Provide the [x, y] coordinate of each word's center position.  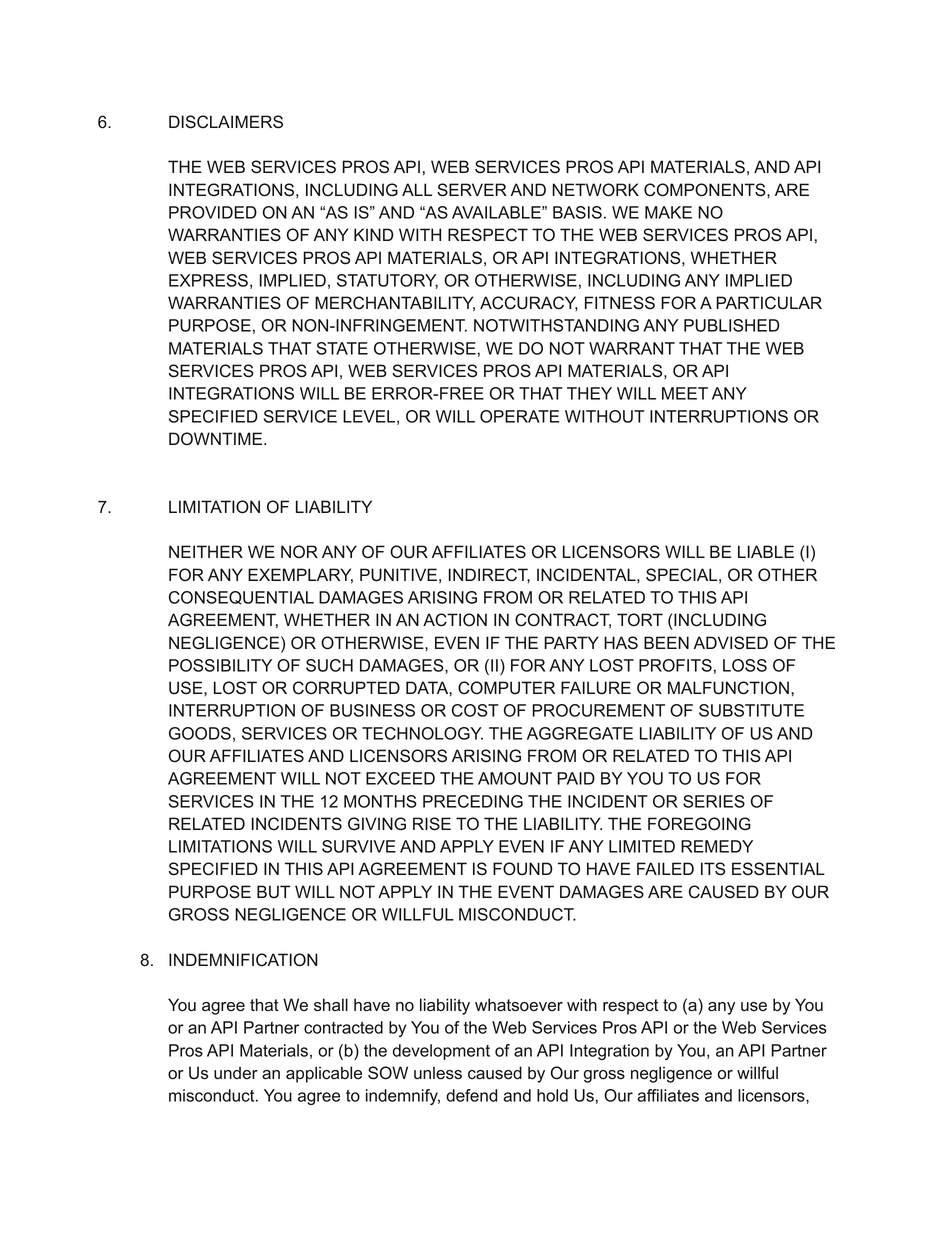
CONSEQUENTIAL [241, 598]
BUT [273, 892]
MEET [685, 393]
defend [472, 1095]
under [236, 1073]
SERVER [472, 190]
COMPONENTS [706, 190]
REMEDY [717, 846]
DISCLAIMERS [226, 122]
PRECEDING [473, 801]
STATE [342, 348]
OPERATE [519, 416]
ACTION [455, 620]
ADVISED [731, 643]
